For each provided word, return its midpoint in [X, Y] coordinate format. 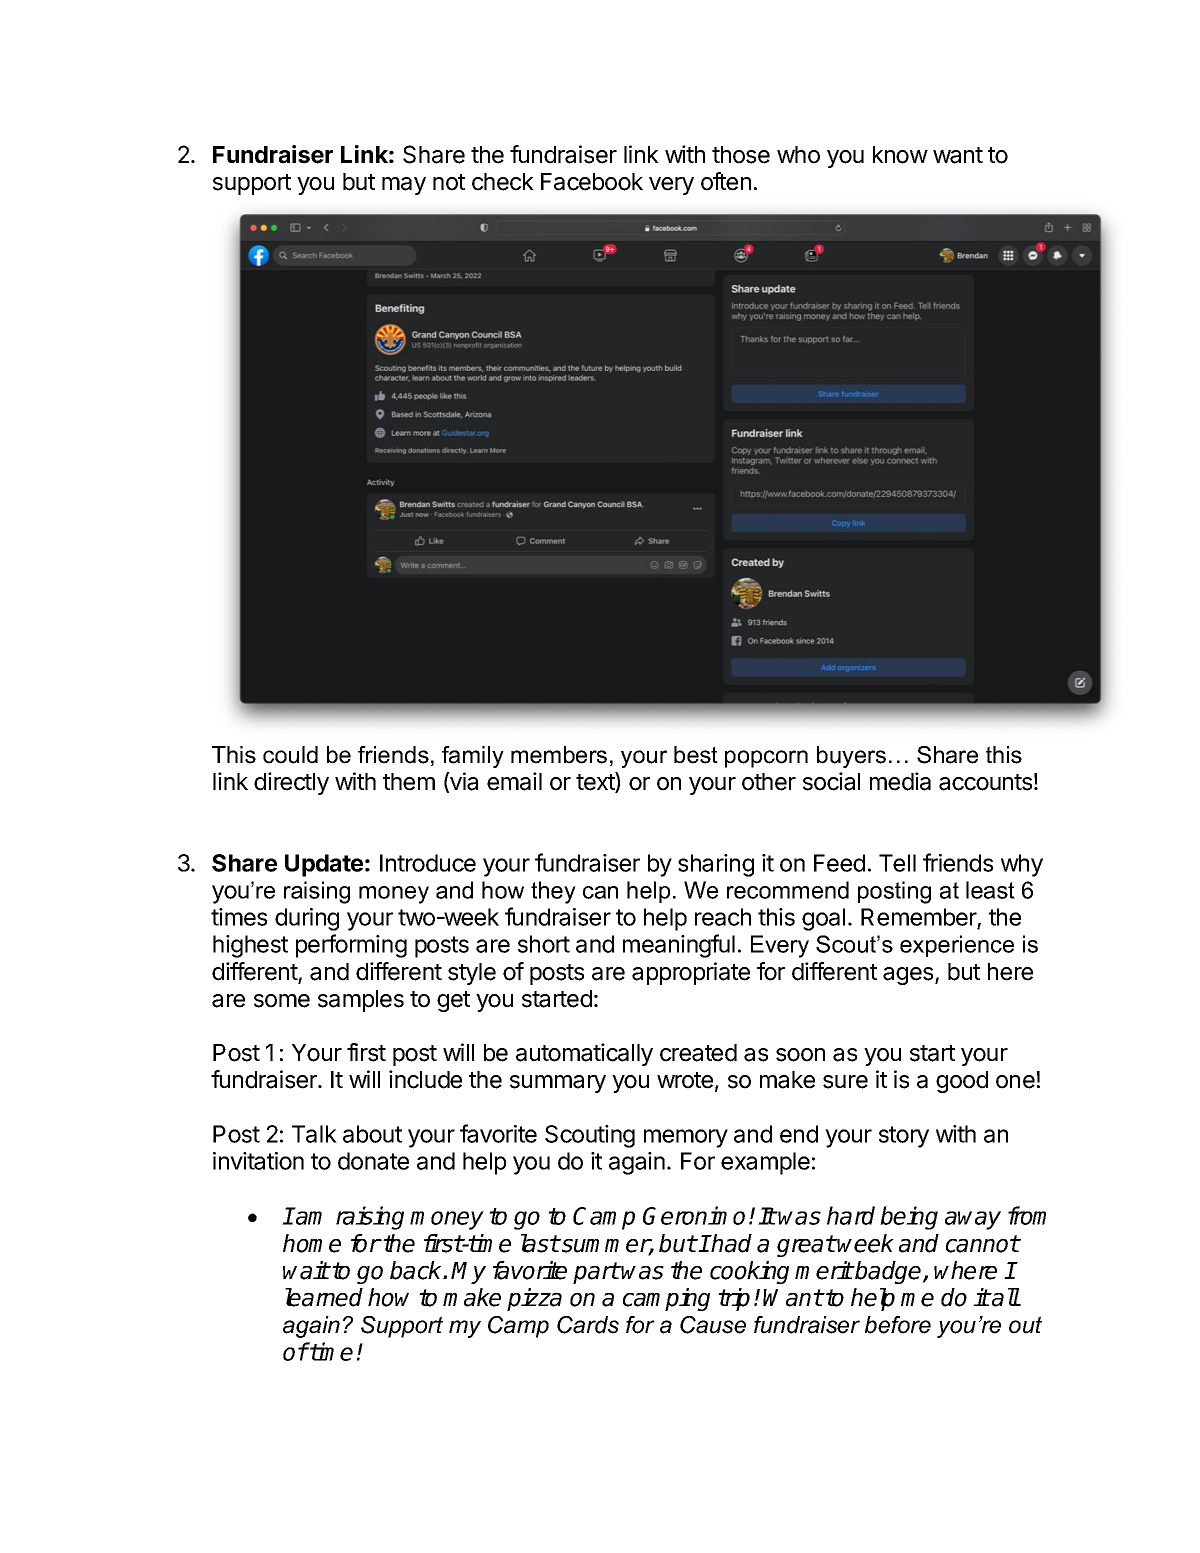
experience [957, 946]
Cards [588, 1325]
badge [889, 1272]
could [290, 755]
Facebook [592, 182]
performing [351, 946]
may [404, 186]
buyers [851, 757]
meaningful [679, 946]
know [900, 155]
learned [324, 1297]
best [696, 755]
